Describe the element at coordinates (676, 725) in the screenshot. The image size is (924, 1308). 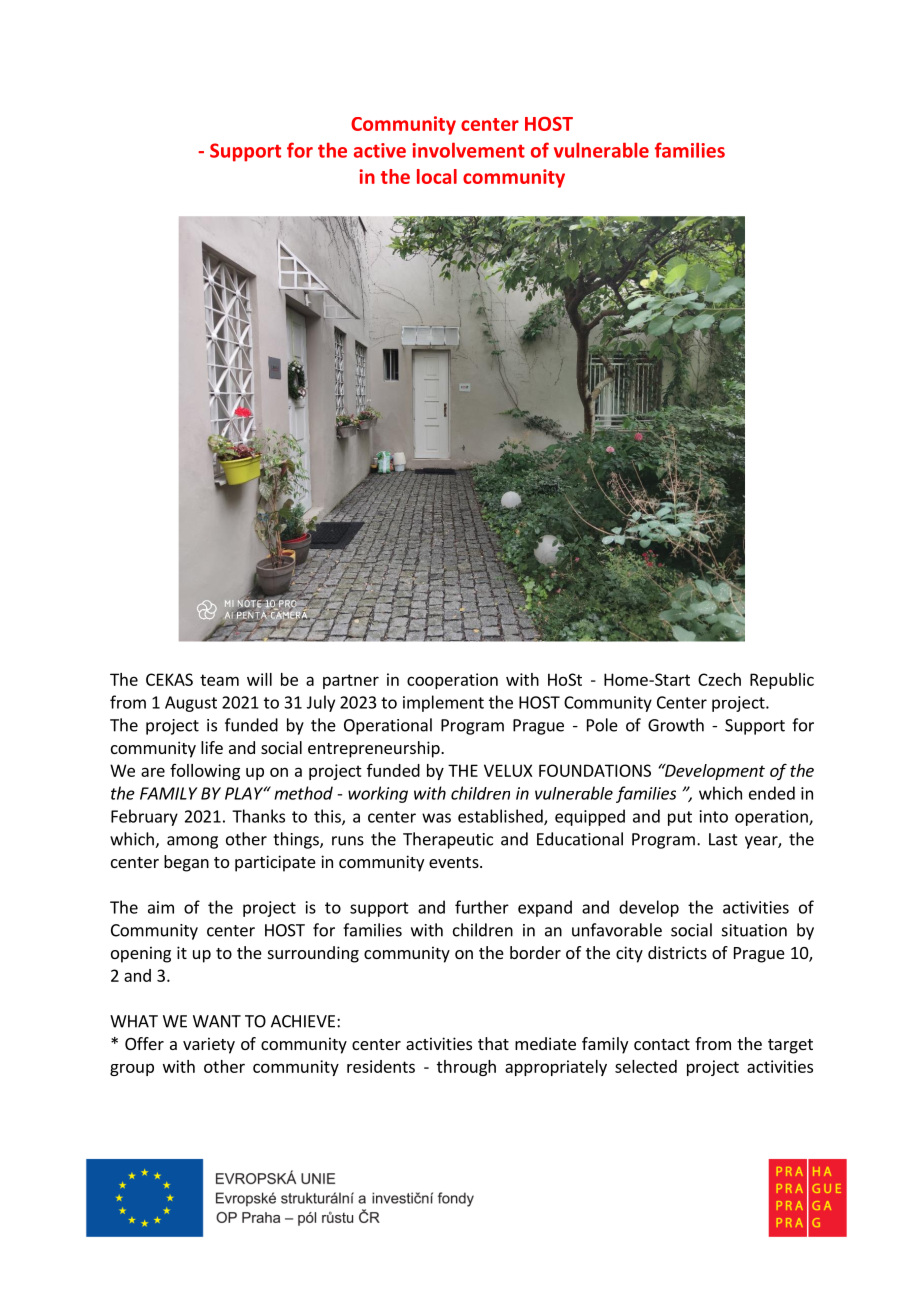
I see `Growth` at that location.
